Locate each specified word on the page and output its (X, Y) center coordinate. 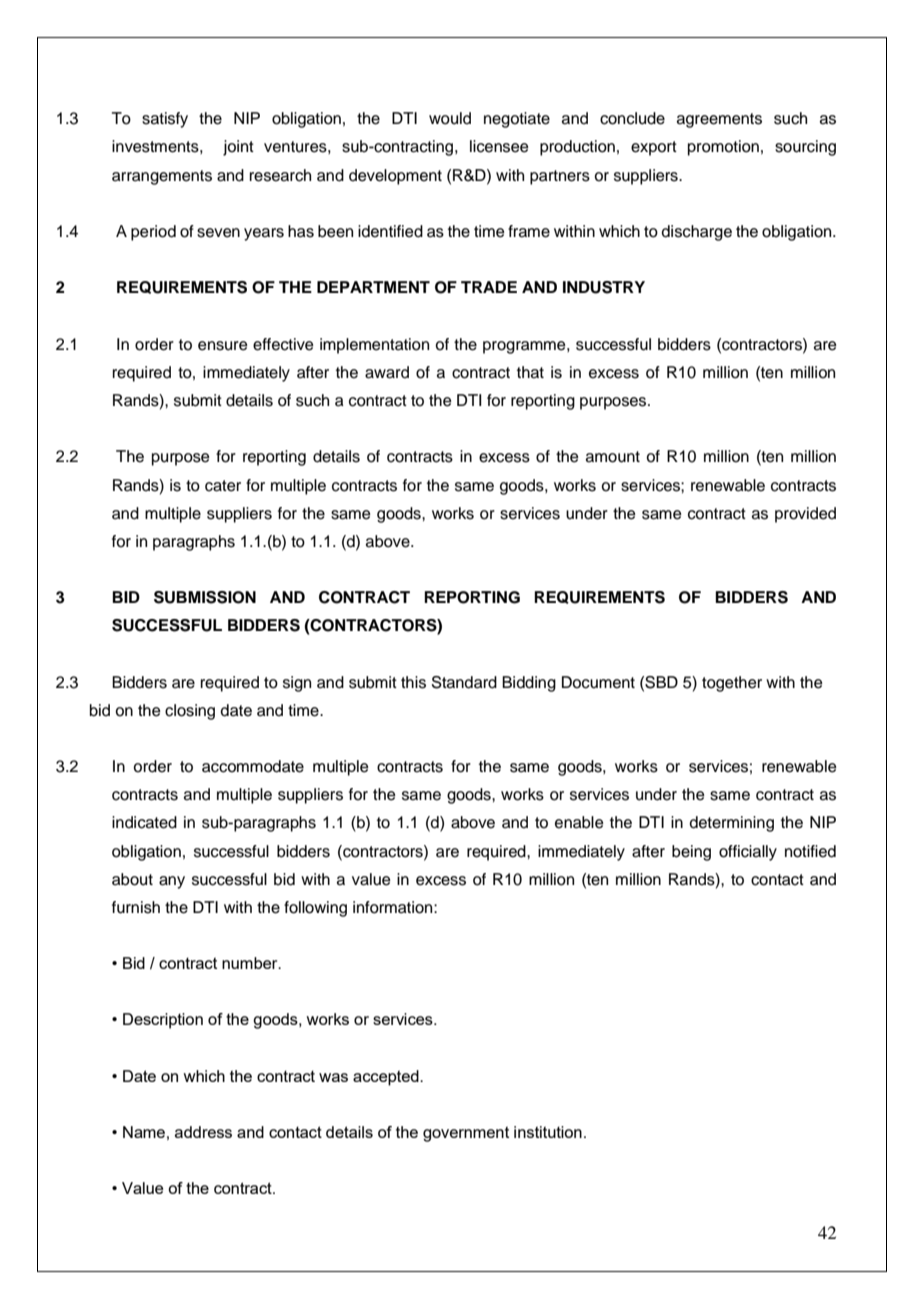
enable (579, 822)
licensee (499, 146)
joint (238, 148)
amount (613, 457)
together (732, 684)
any (172, 882)
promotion (723, 148)
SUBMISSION (205, 597)
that (530, 372)
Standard (464, 682)
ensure (223, 346)
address (203, 1132)
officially (748, 853)
